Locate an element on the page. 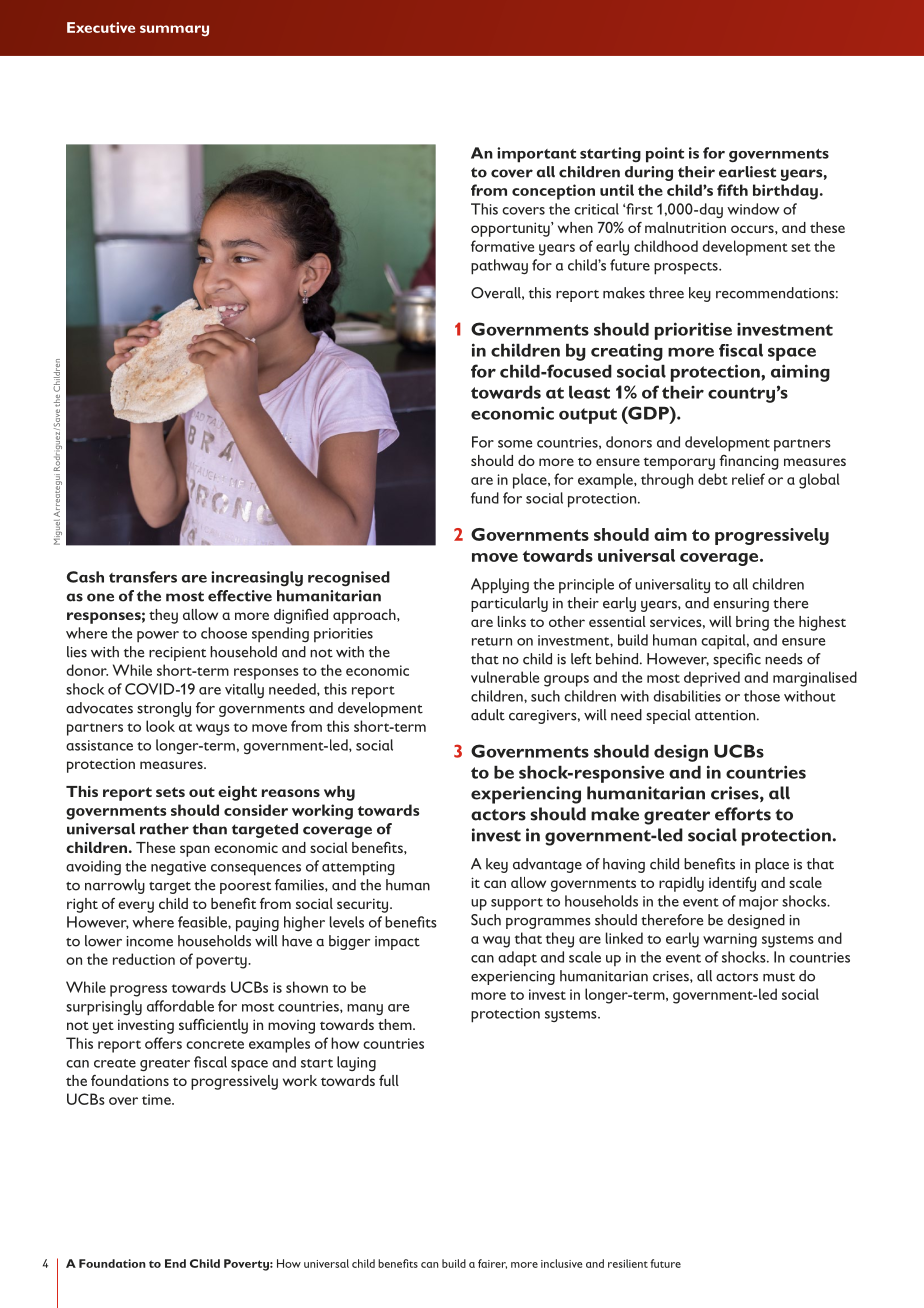 The image size is (924, 1308). return is located at coordinates (492, 641).
